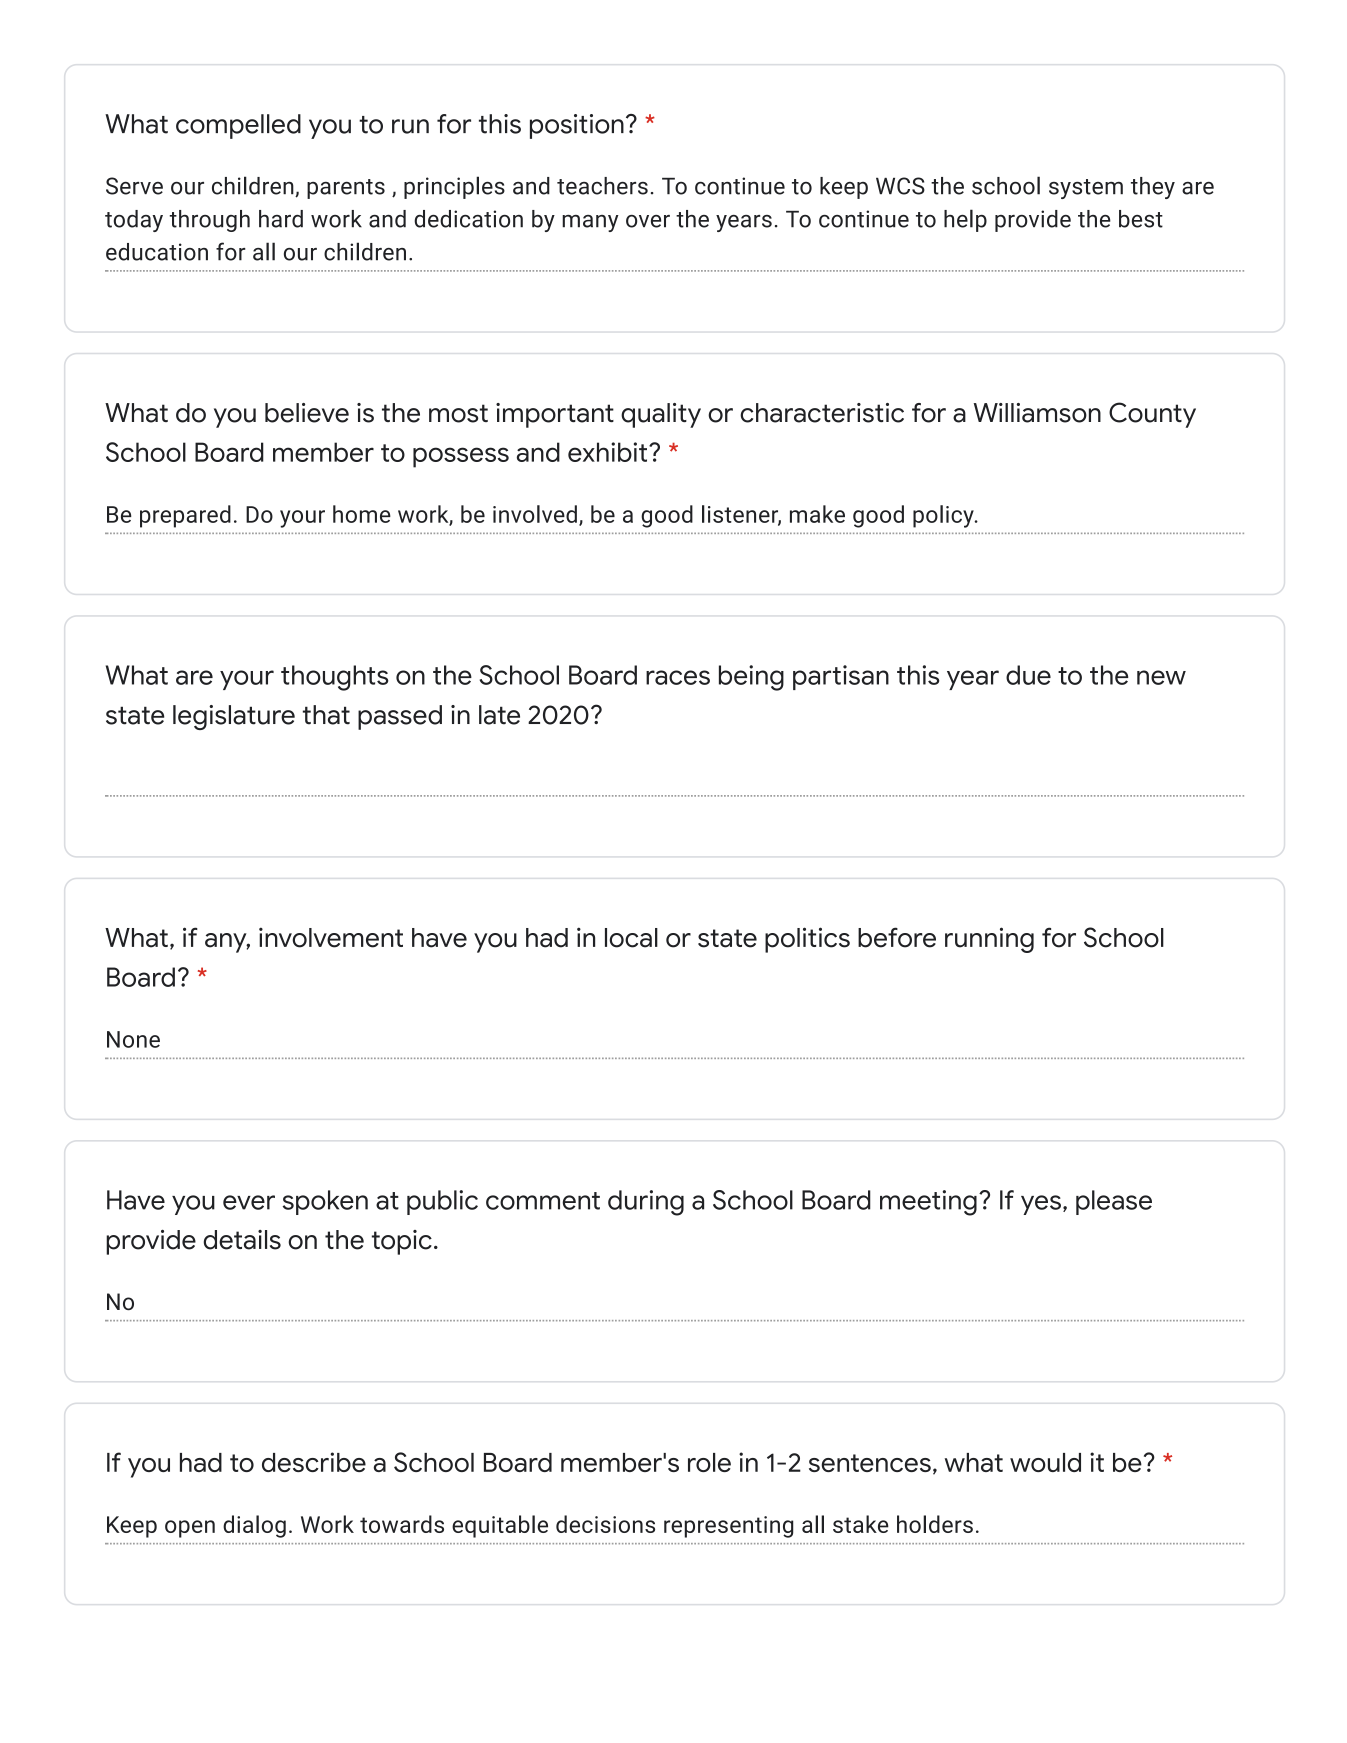 The image size is (1347, 1743). Describe the element at coordinates (238, 126) in the screenshot. I see `compelled` at that location.
